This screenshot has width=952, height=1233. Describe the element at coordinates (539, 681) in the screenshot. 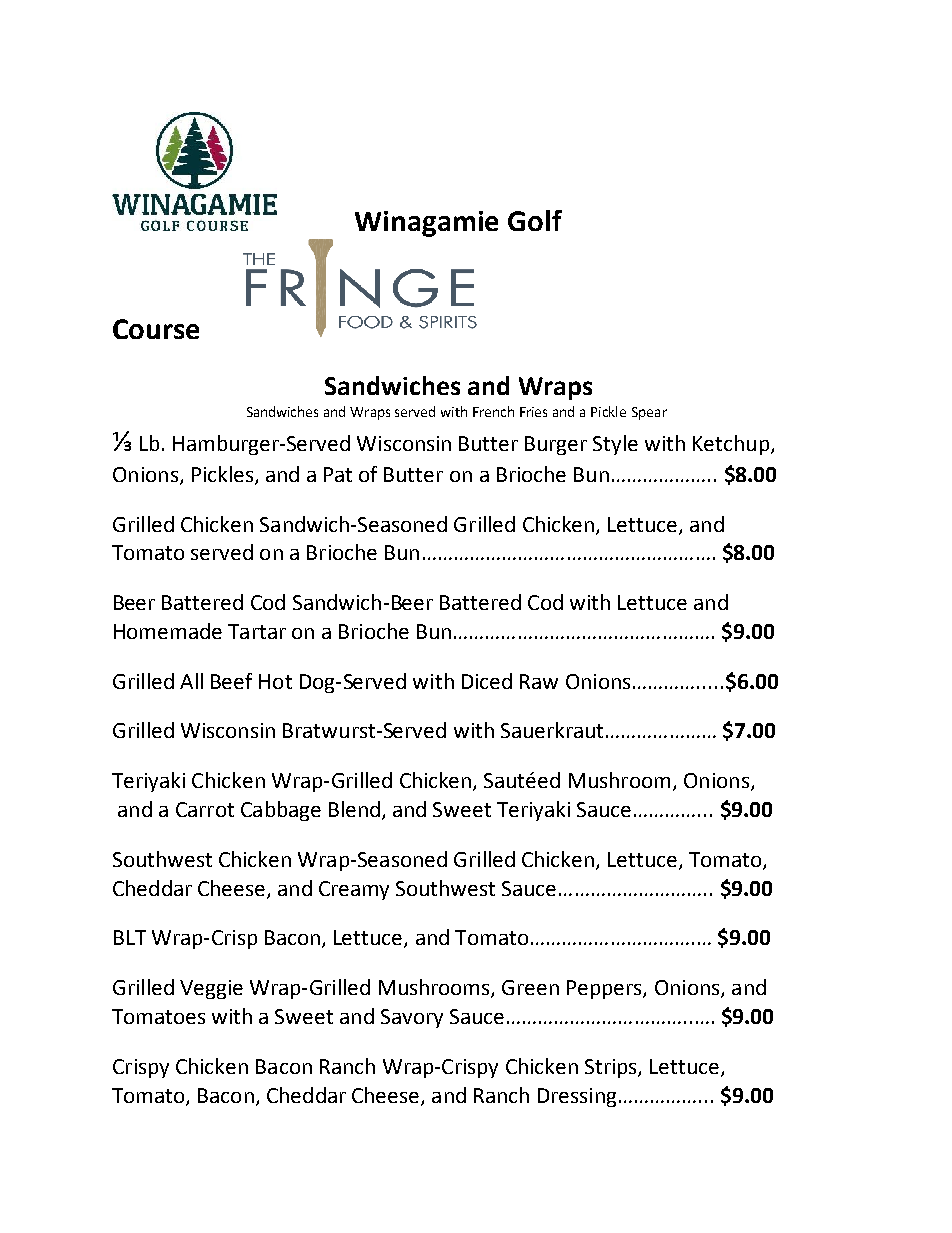

I see `Raw` at that location.
